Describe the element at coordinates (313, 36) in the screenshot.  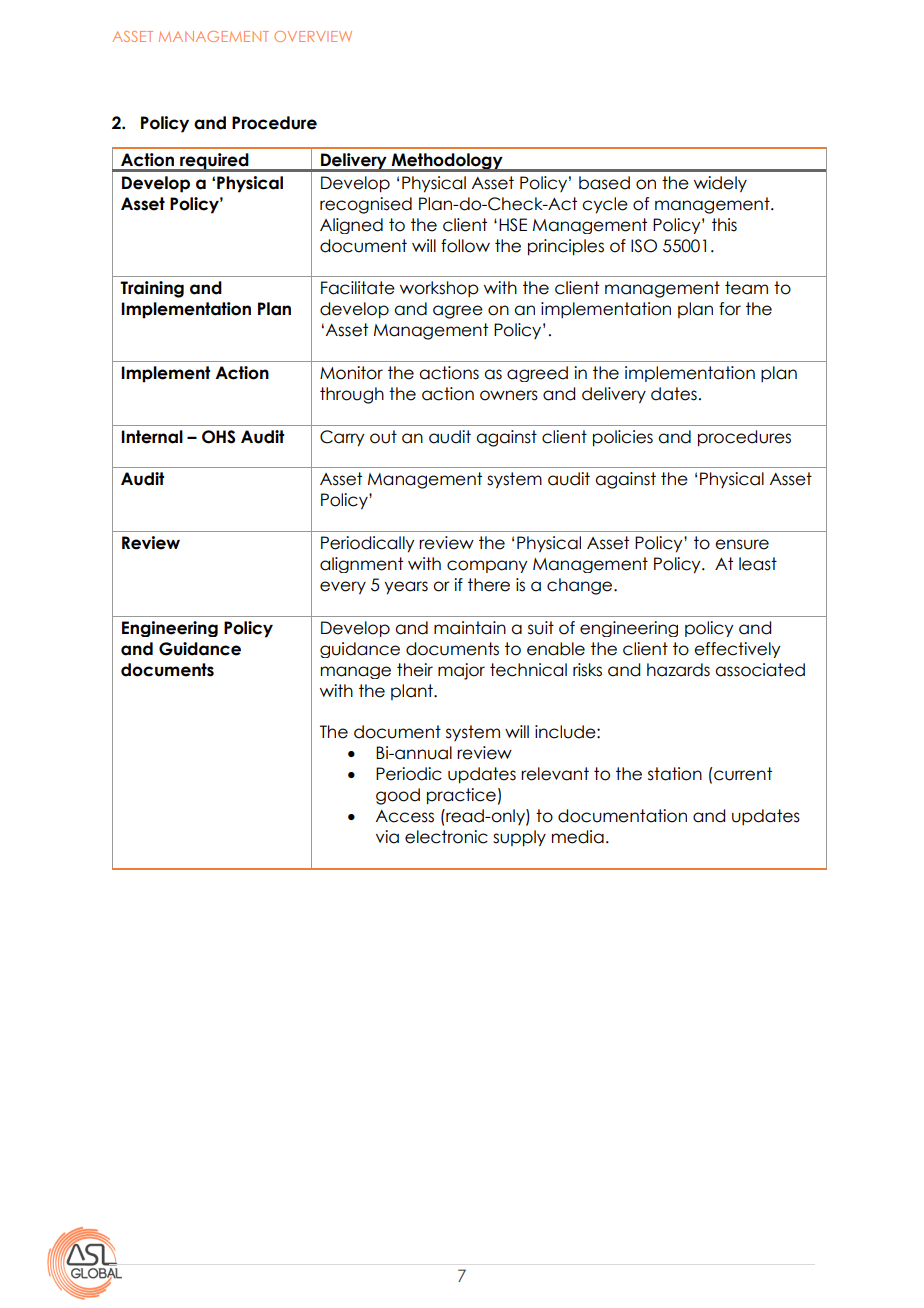
I see `OVERVIEW` at that location.
